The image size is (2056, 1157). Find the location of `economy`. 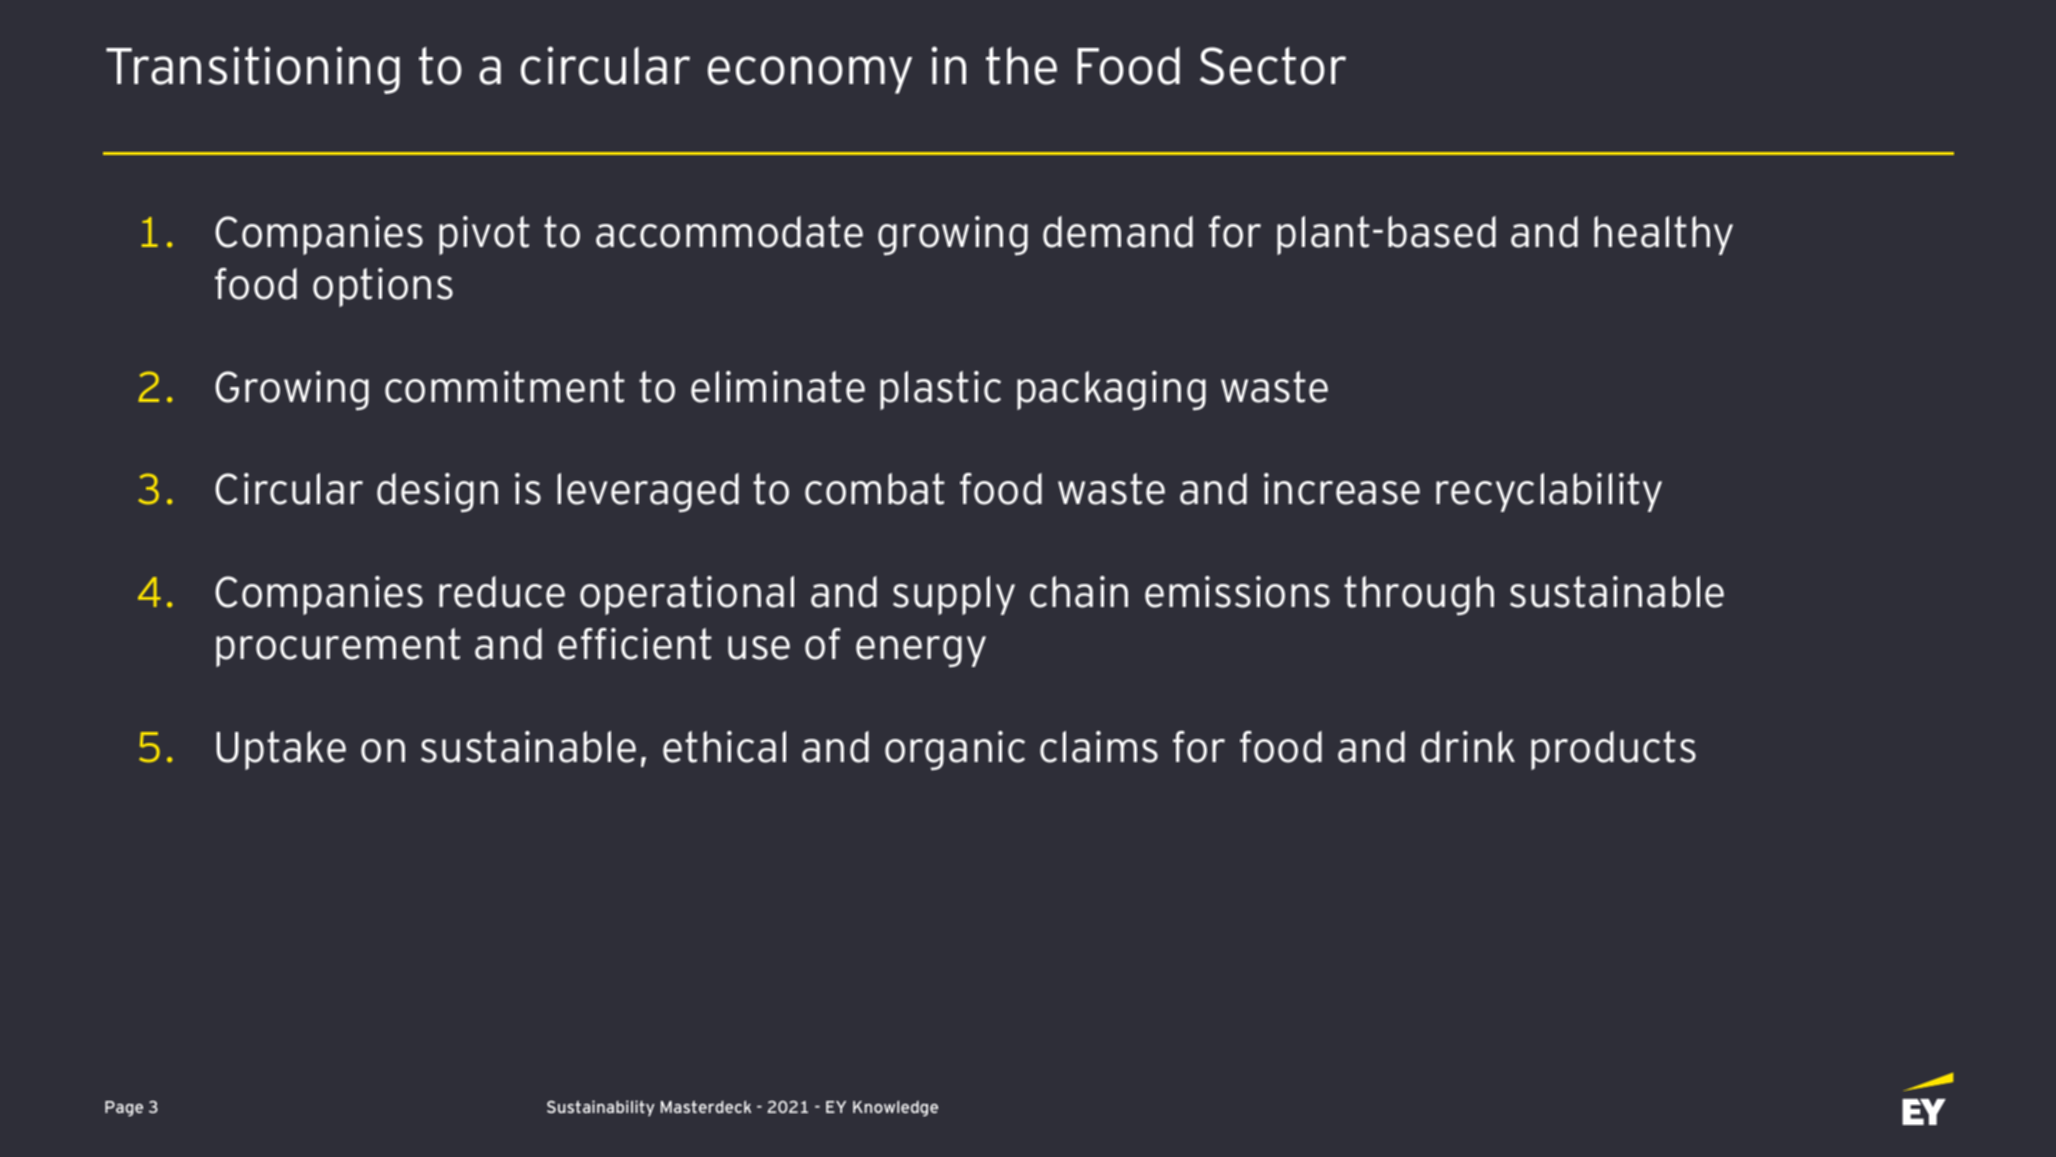

economy is located at coordinates (810, 75).
